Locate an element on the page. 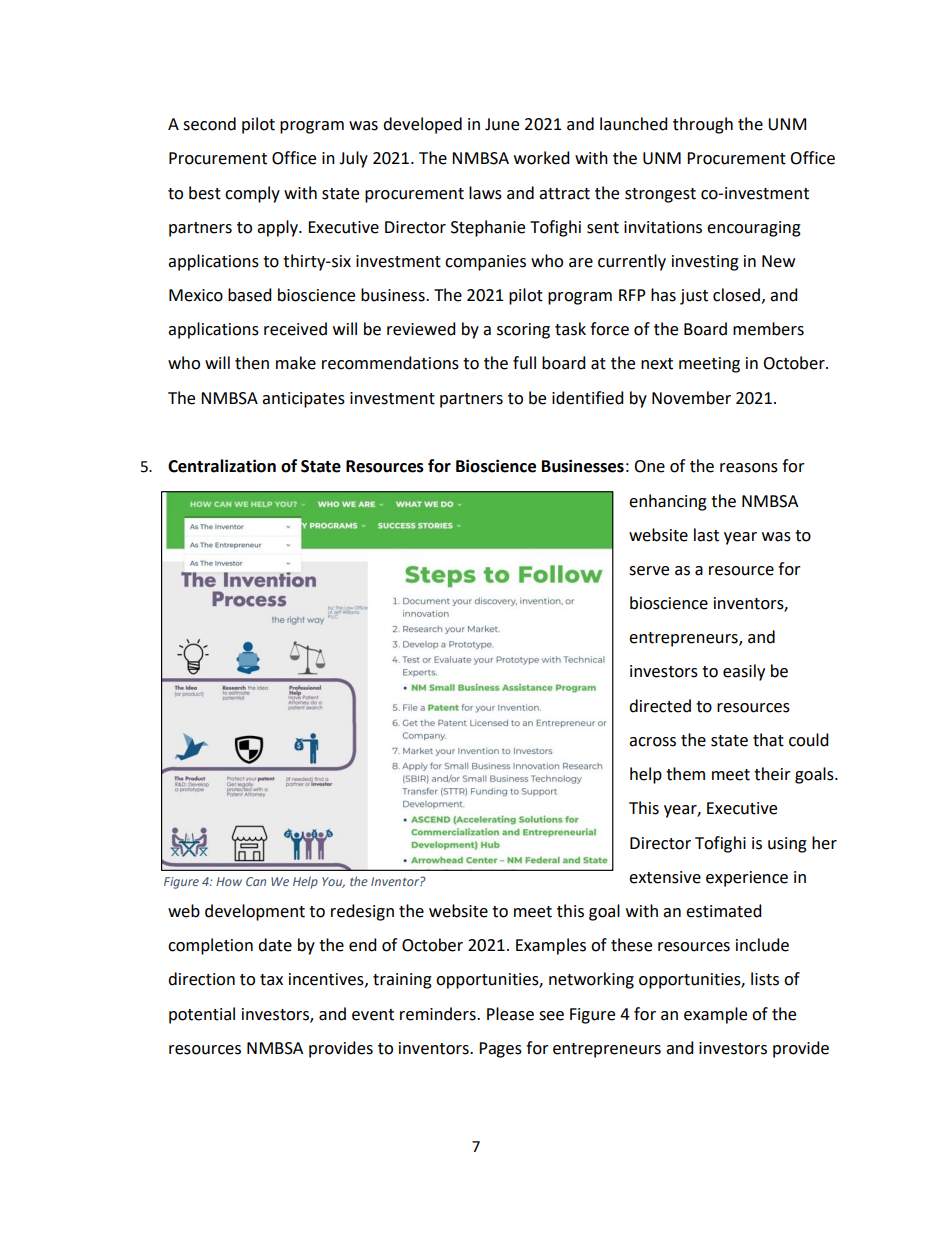  worked is located at coordinates (542, 158).
